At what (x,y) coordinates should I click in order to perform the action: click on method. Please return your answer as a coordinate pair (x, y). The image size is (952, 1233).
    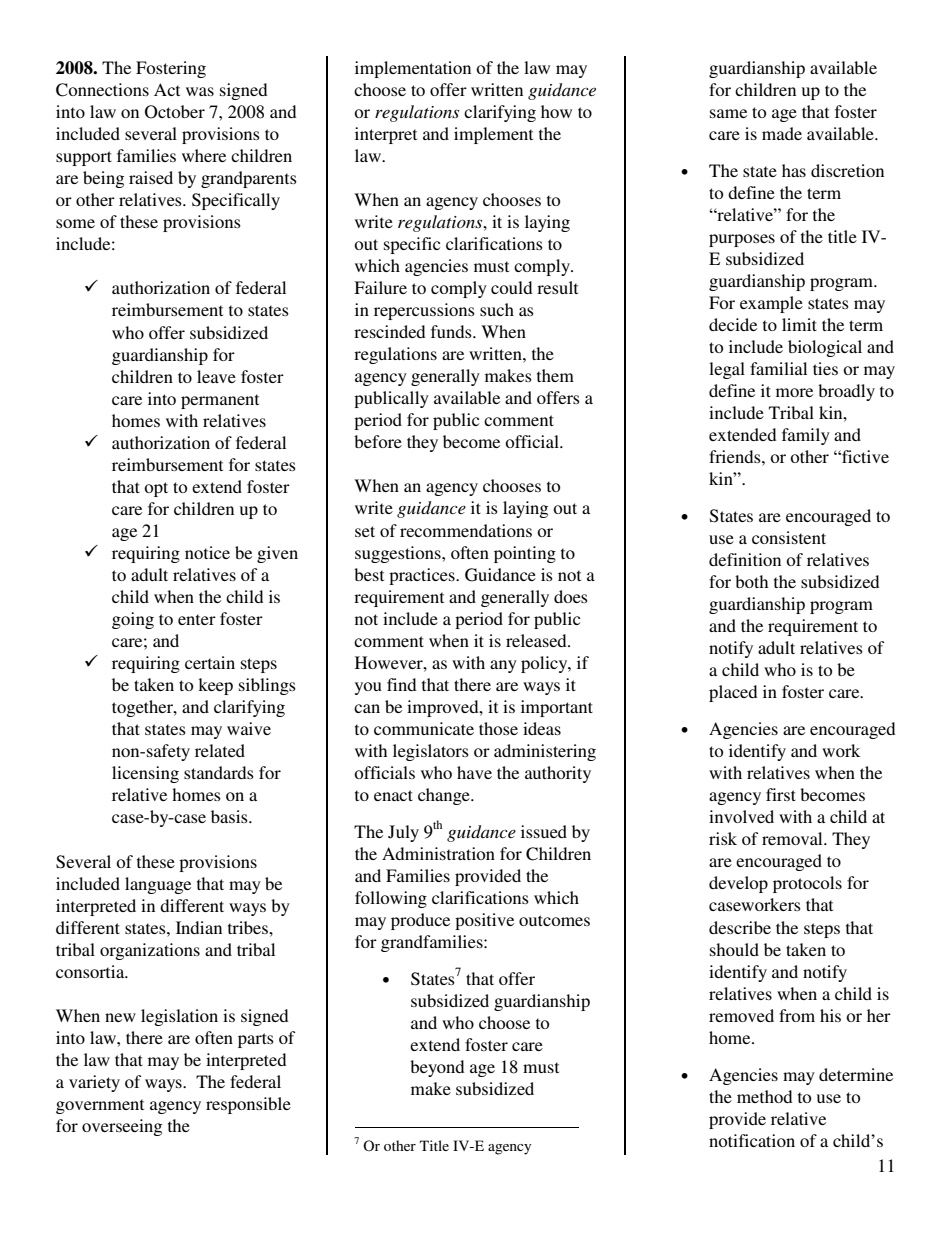
    Looking at the image, I should click on (764, 1096).
